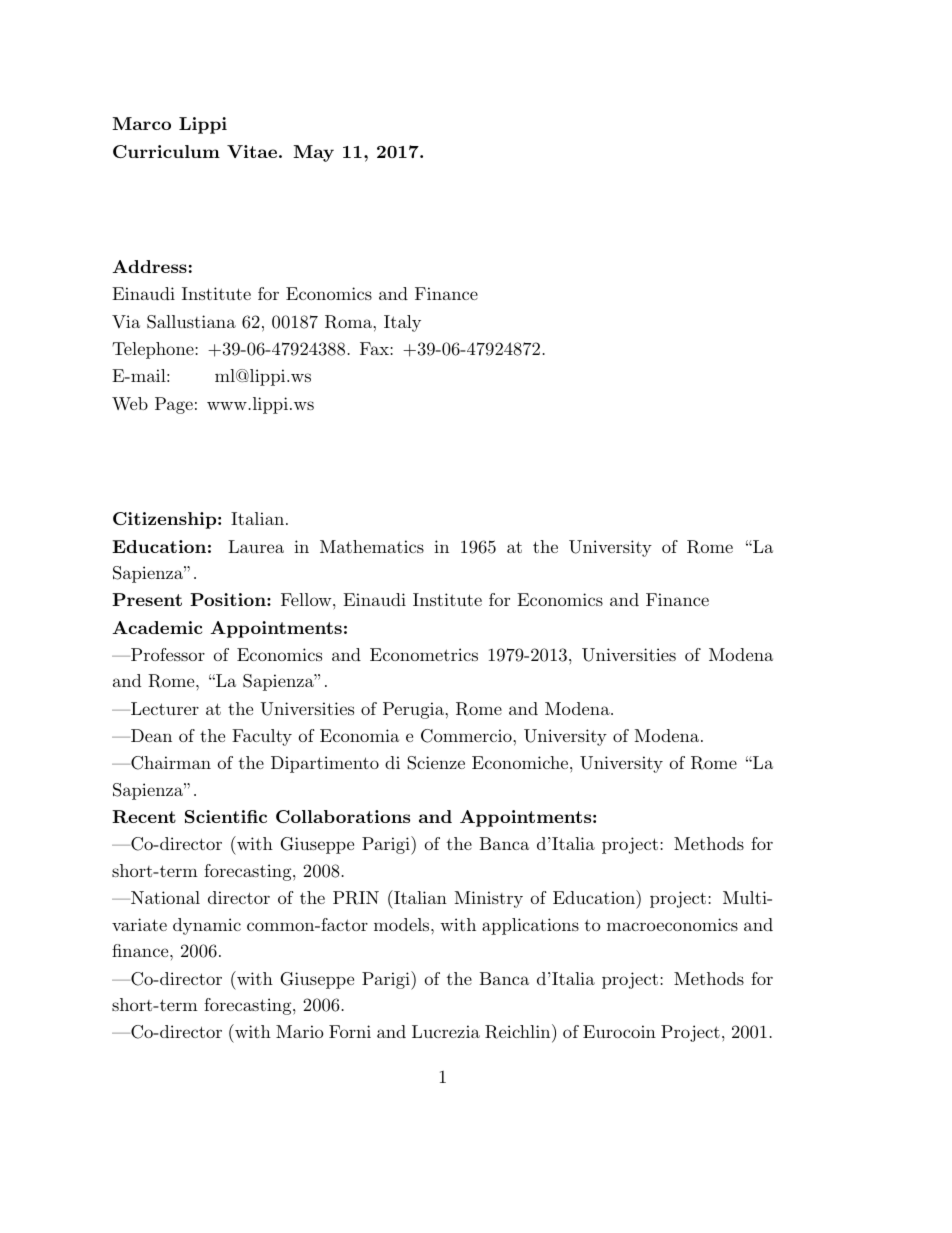  Describe the element at coordinates (424, 654) in the image. I see `Econometrics` at that location.
